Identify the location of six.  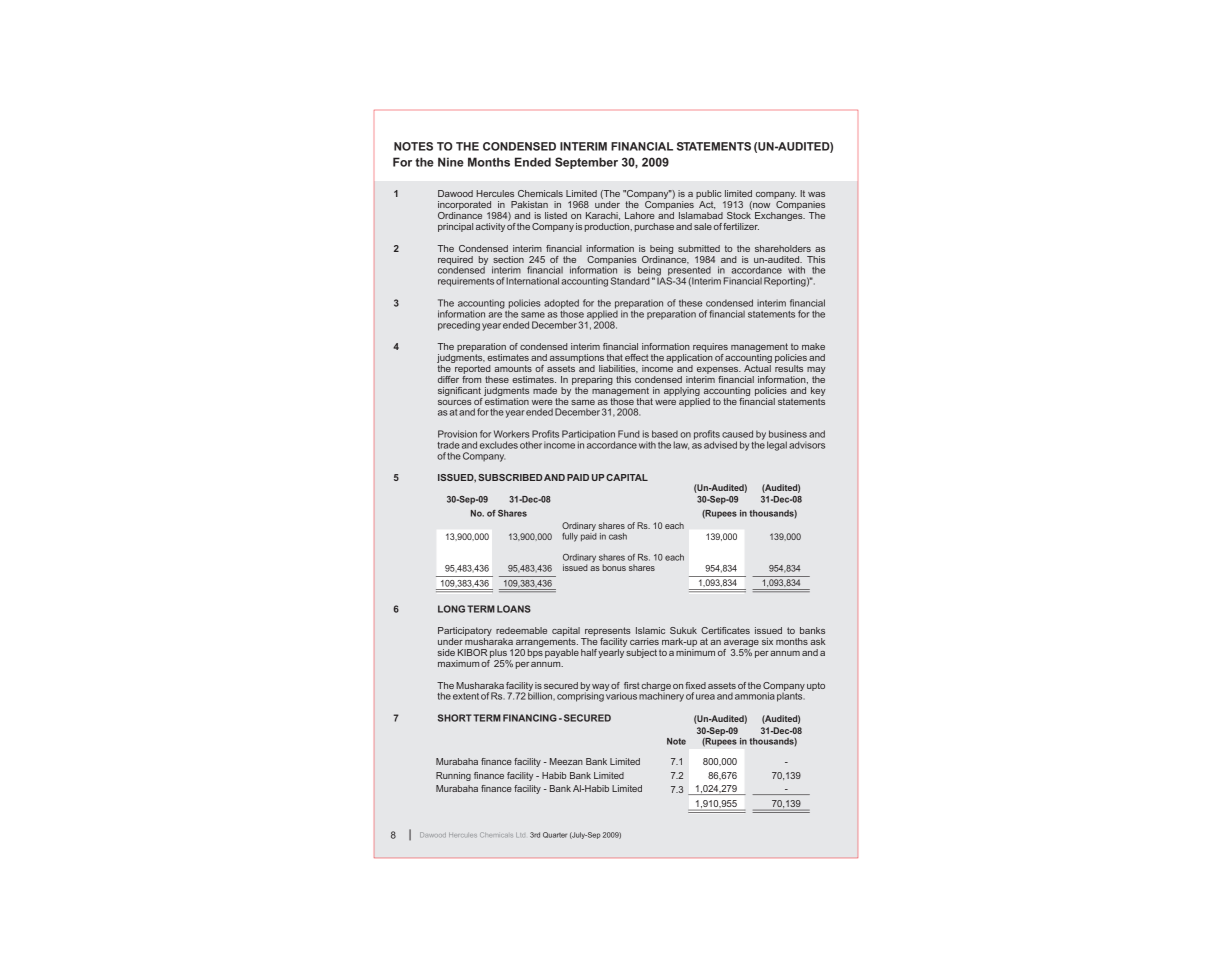
(767, 641).
